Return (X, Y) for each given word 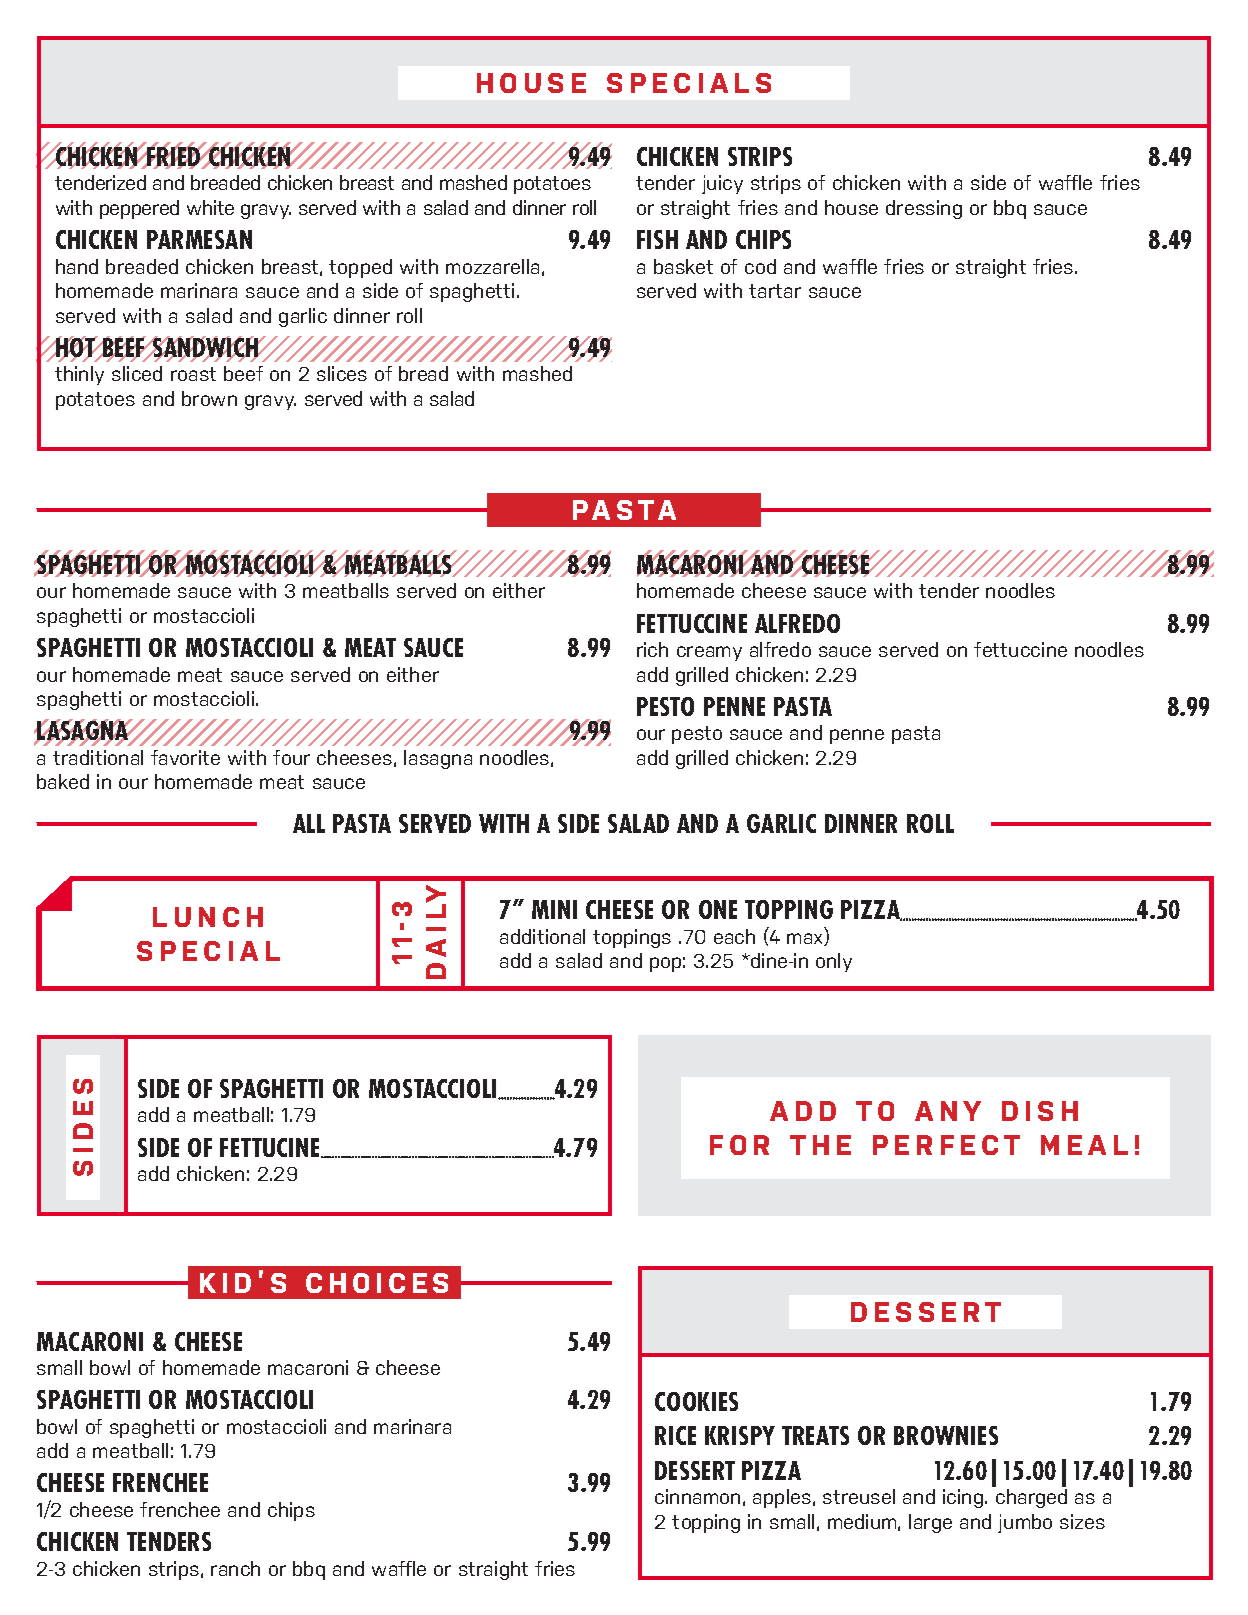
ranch (235, 1568)
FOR (739, 1145)
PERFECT (946, 1145)
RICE (675, 1435)
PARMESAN (199, 239)
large (930, 1523)
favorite (185, 757)
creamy (709, 653)
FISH (657, 239)
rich (652, 649)
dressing (924, 209)
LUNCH (208, 917)
